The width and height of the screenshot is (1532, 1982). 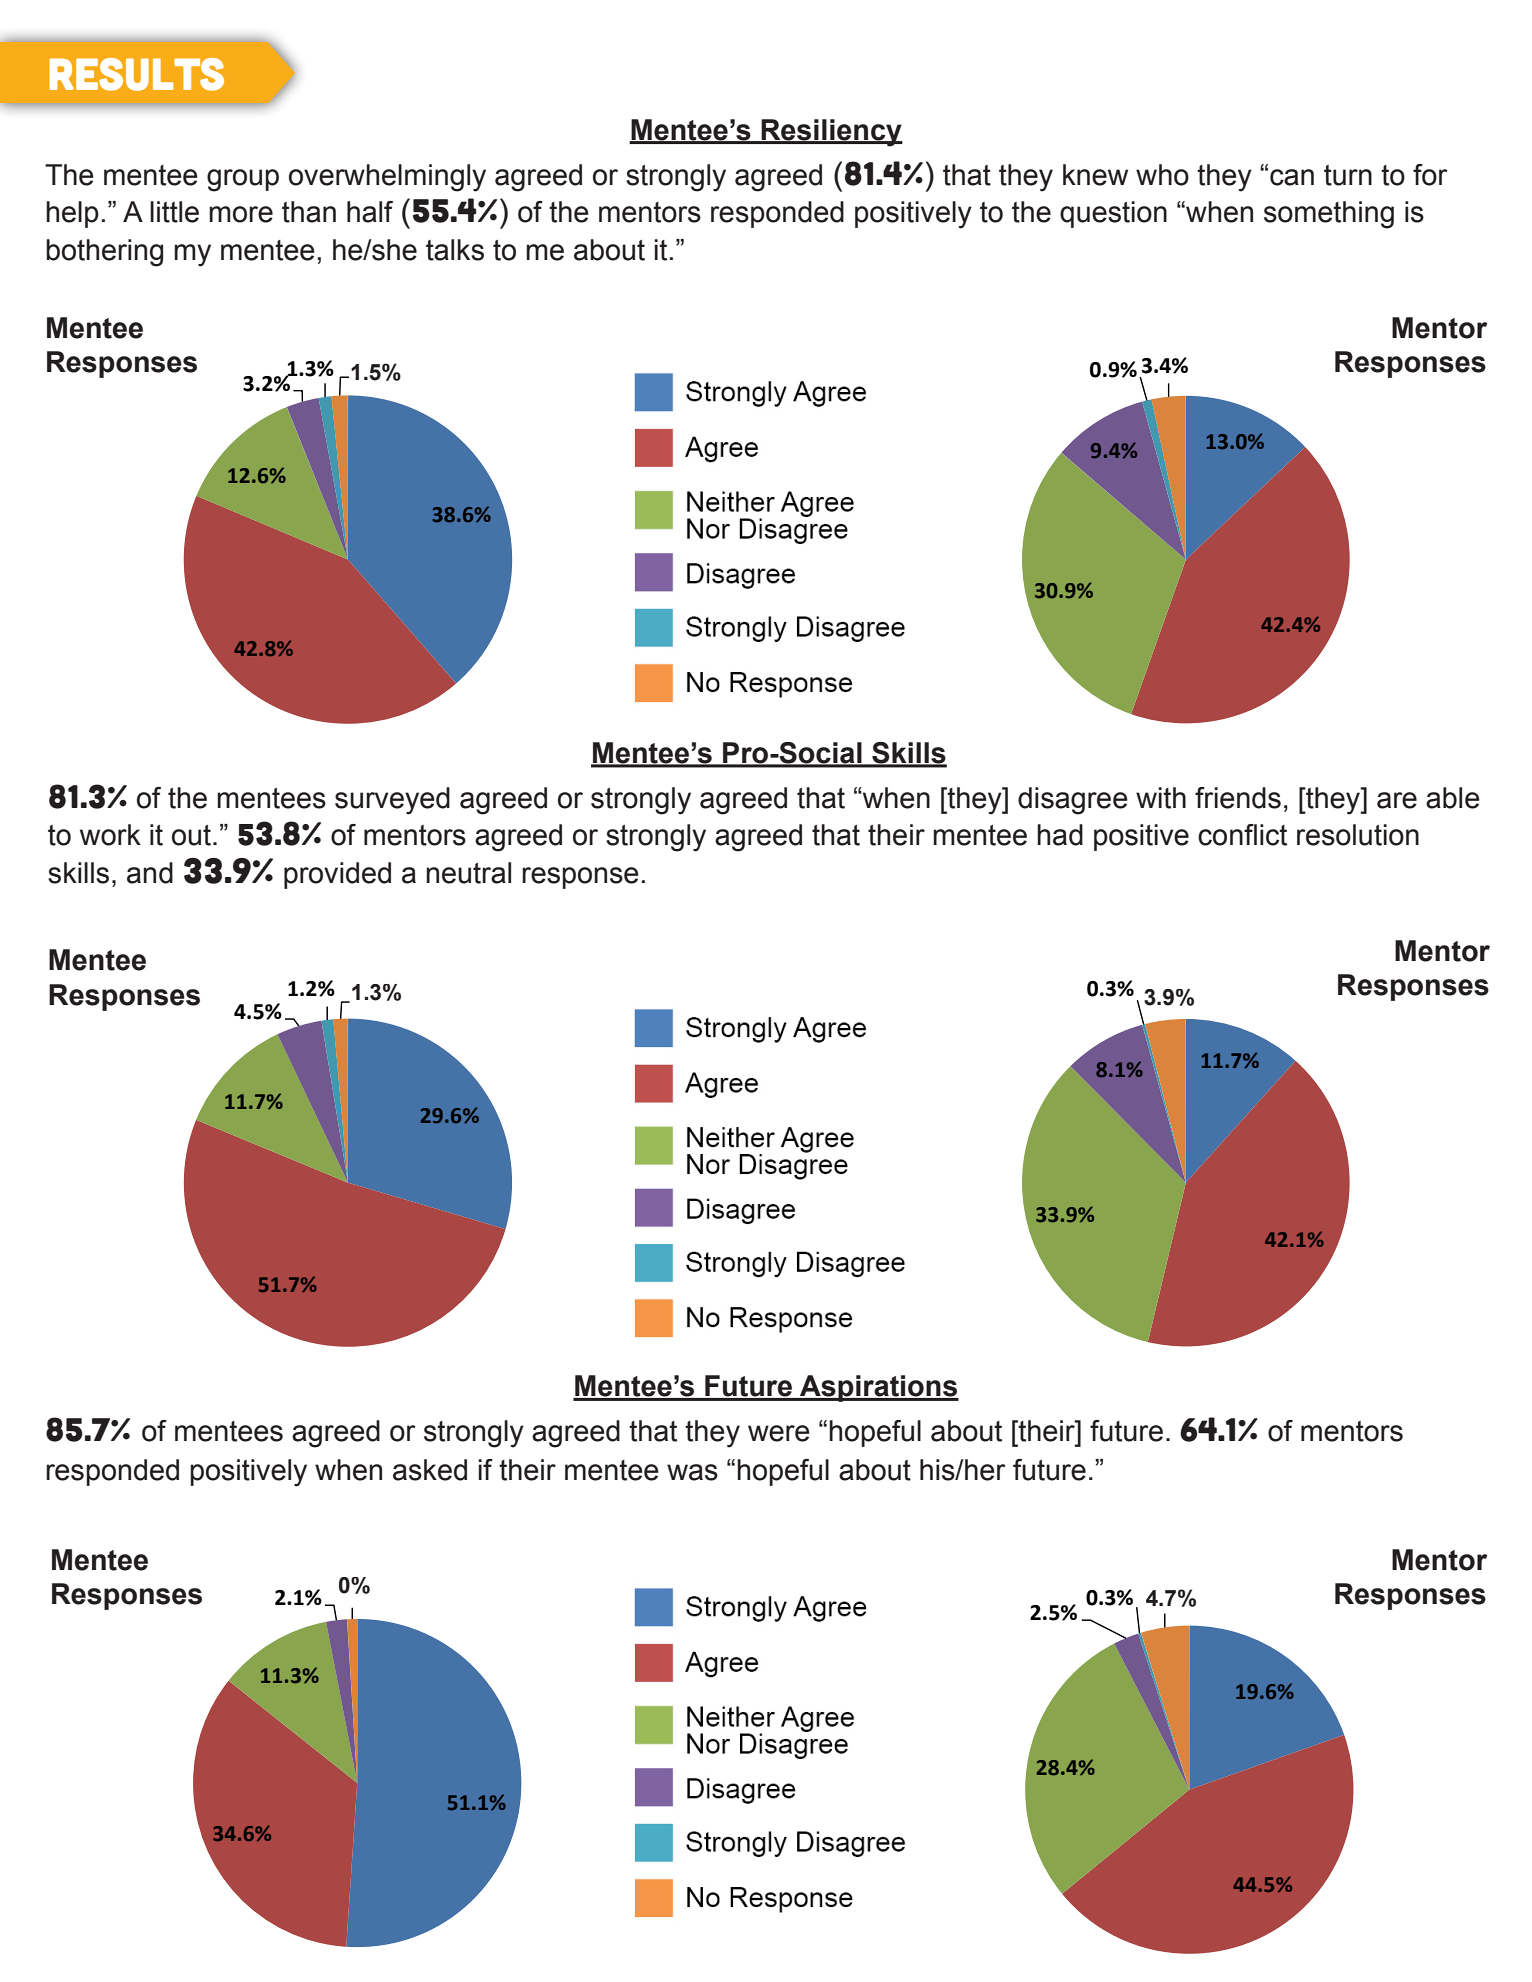 I want to click on conflict, so click(x=1242, y=835).
